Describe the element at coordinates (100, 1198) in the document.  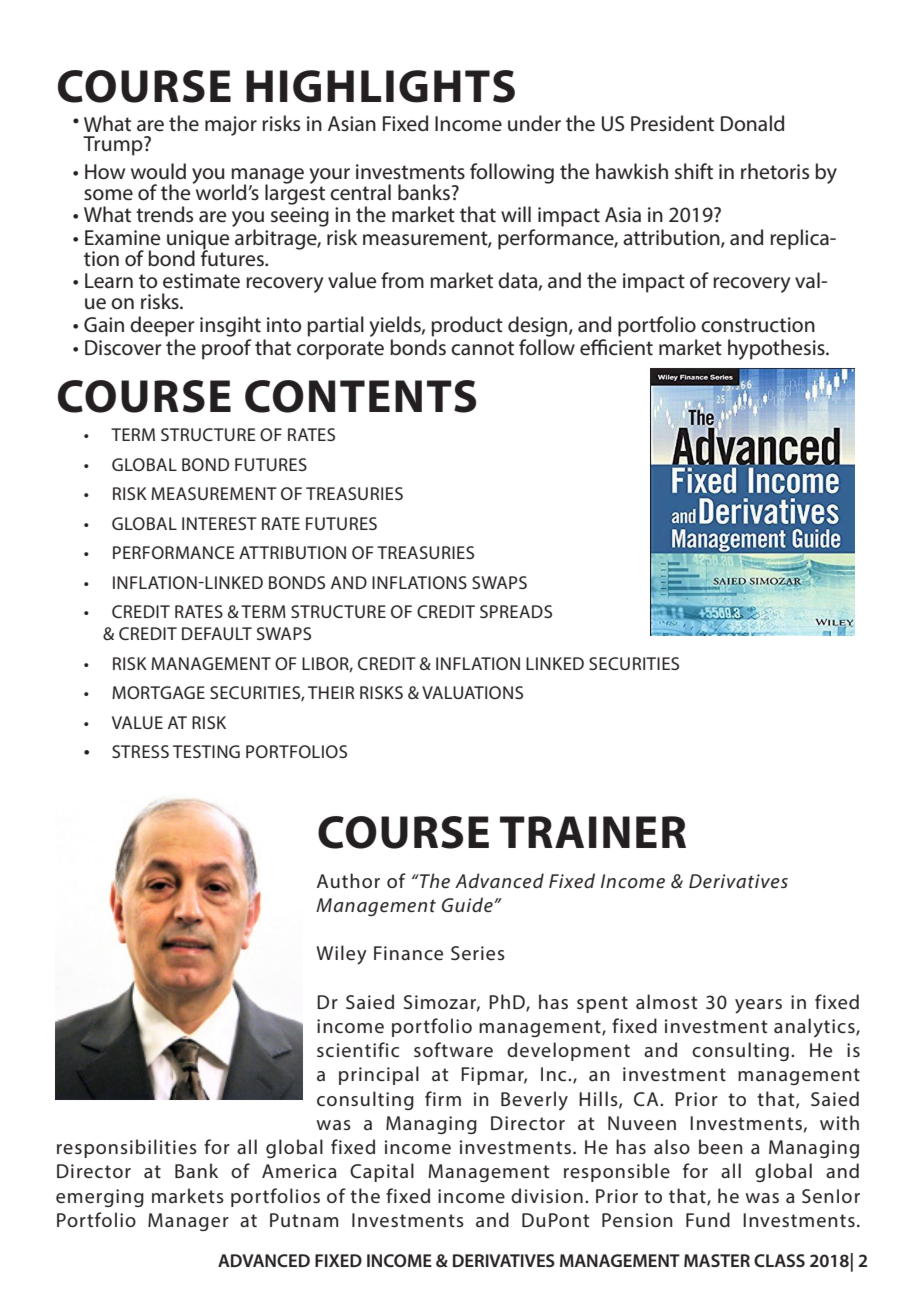
I see `emerging` at that location.
